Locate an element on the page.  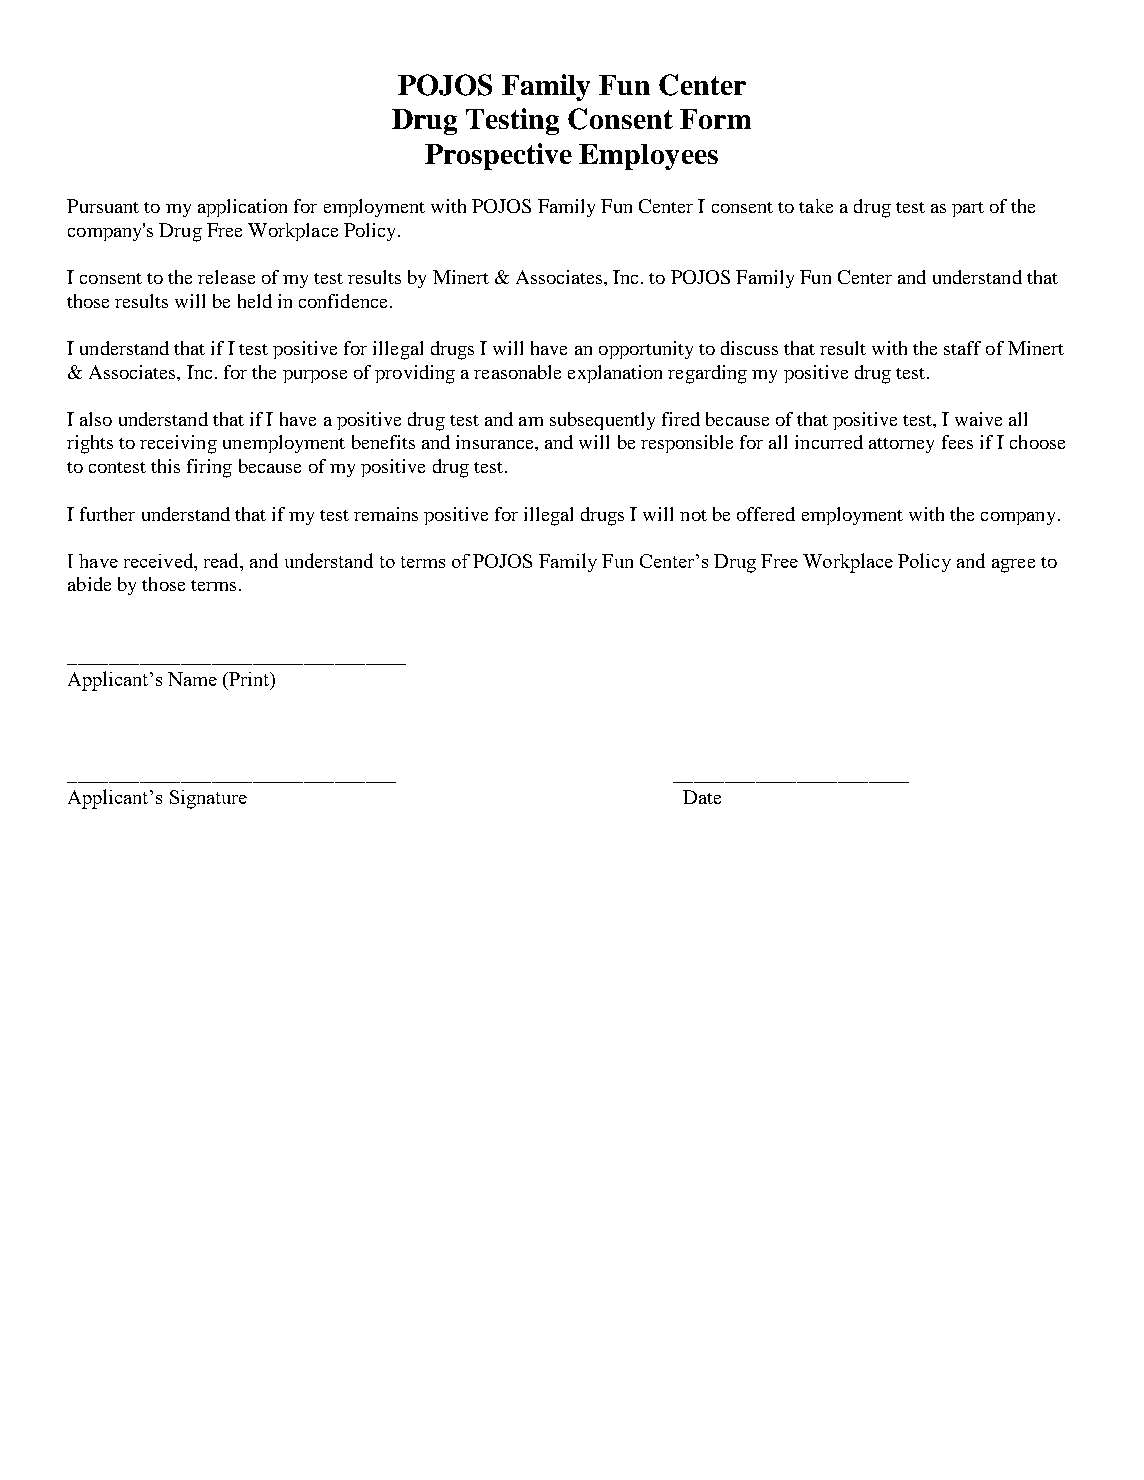
Signature is located at coordinates (208, 799).
